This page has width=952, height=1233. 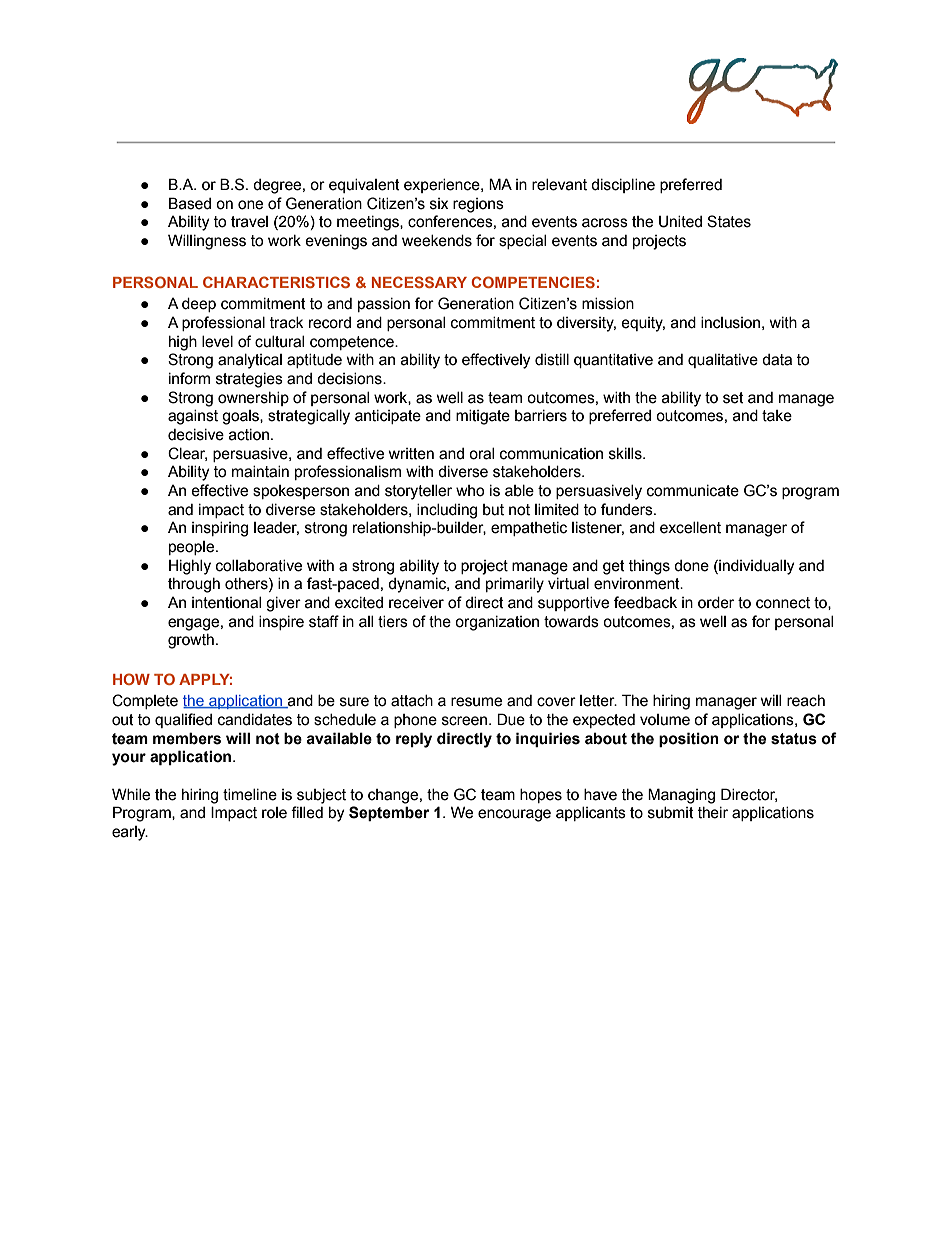 I want to click on timeline, so click(x=250, y=795).
